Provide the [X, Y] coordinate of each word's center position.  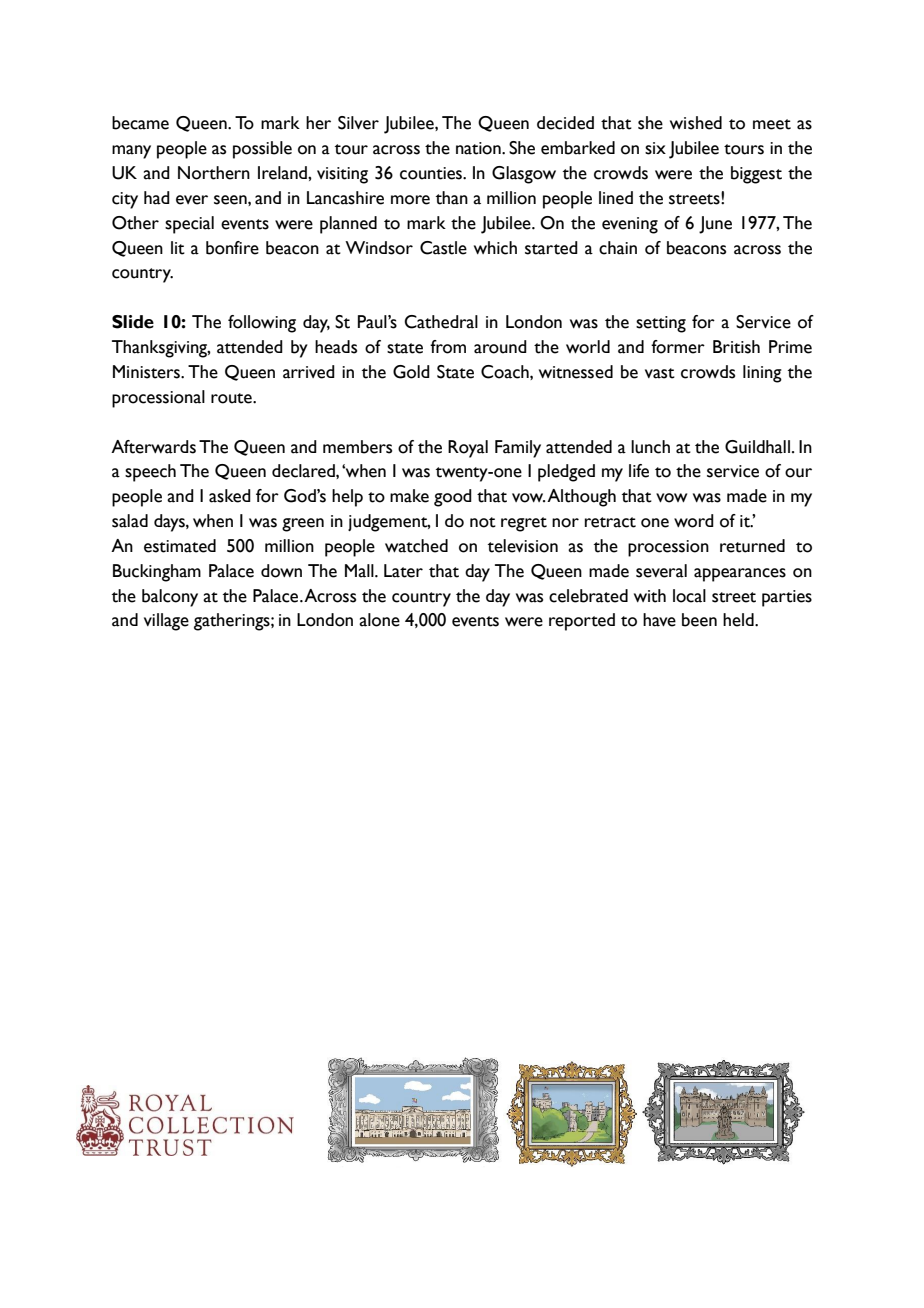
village [166, 622]
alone [379, 620]
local [689, 596]
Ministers [147, 372]
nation [479, 148]
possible [262, 150]
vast [660, 373]
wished [696, 123]
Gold [411, 372]
